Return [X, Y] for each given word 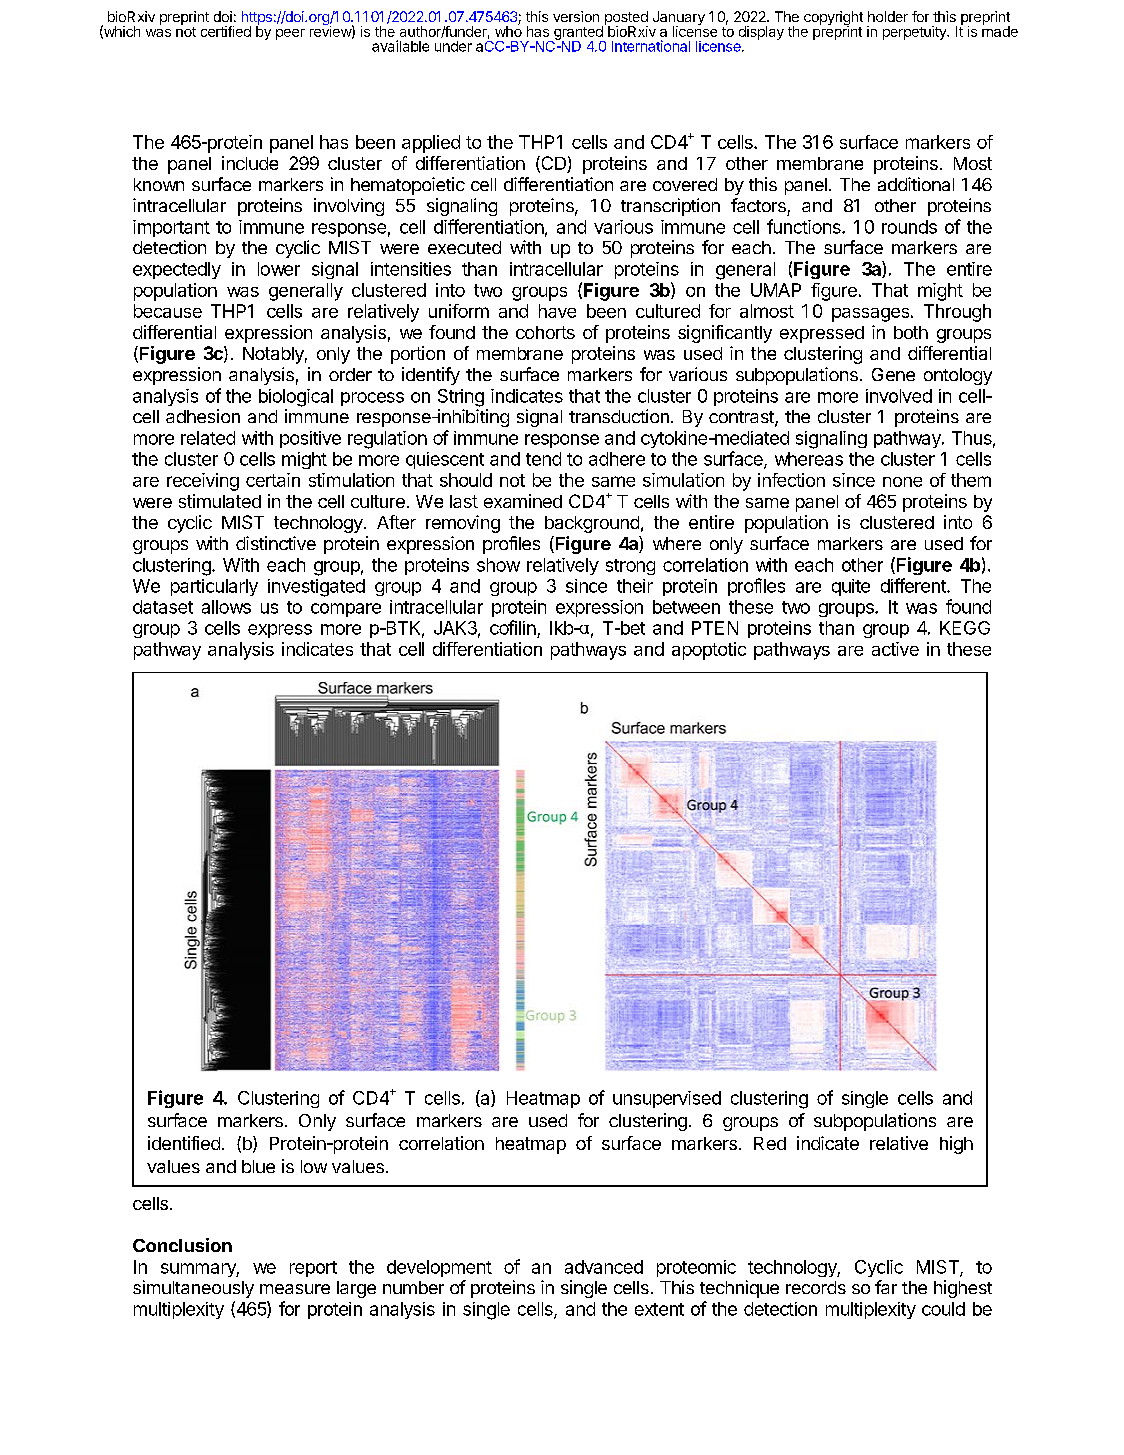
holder [888, 16]
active [895, 649]
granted [578, 34]
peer [290, 34]
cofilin [513, 627]
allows [226, 607]
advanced [604, 1267]
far [886, 1287]
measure [295, 1289]
